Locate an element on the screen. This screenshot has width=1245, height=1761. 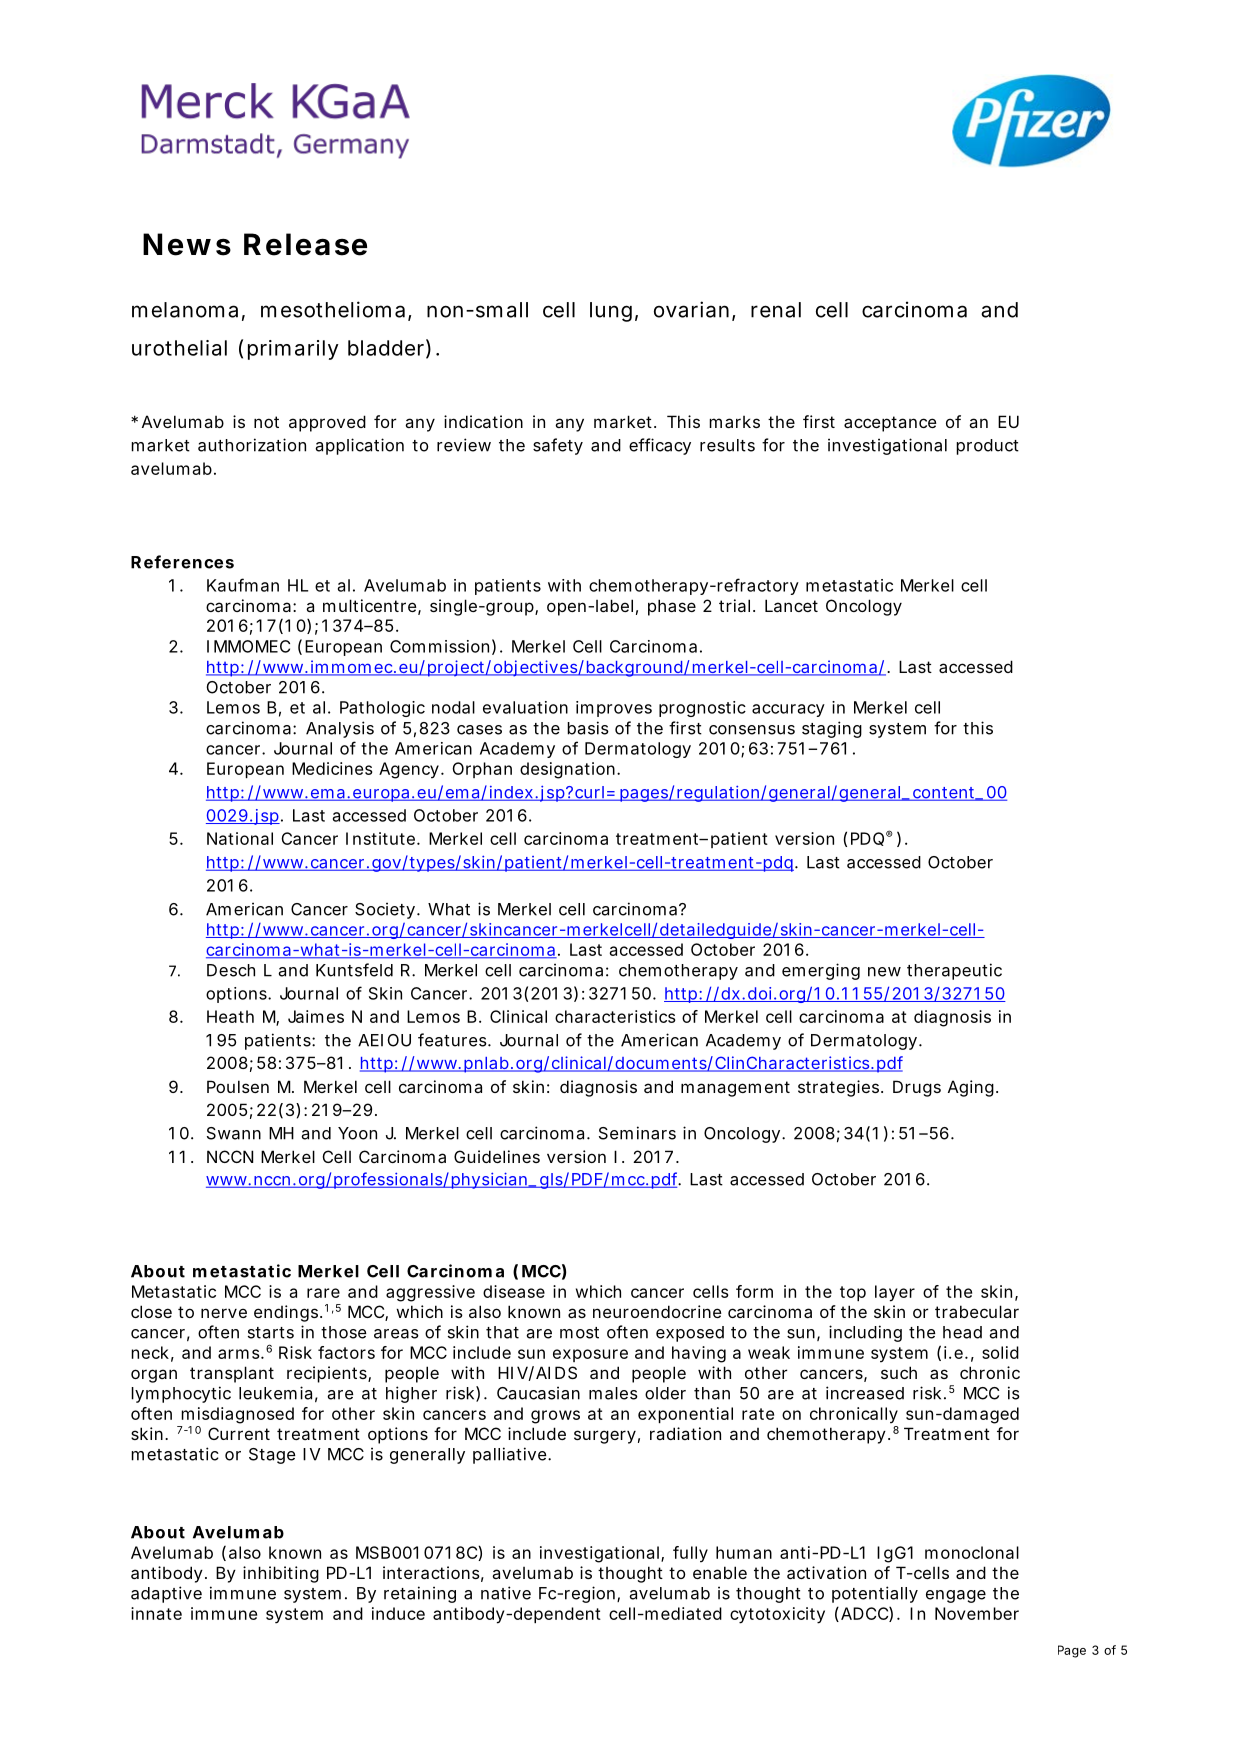
melanoma is located at coordinates (185, 310).
